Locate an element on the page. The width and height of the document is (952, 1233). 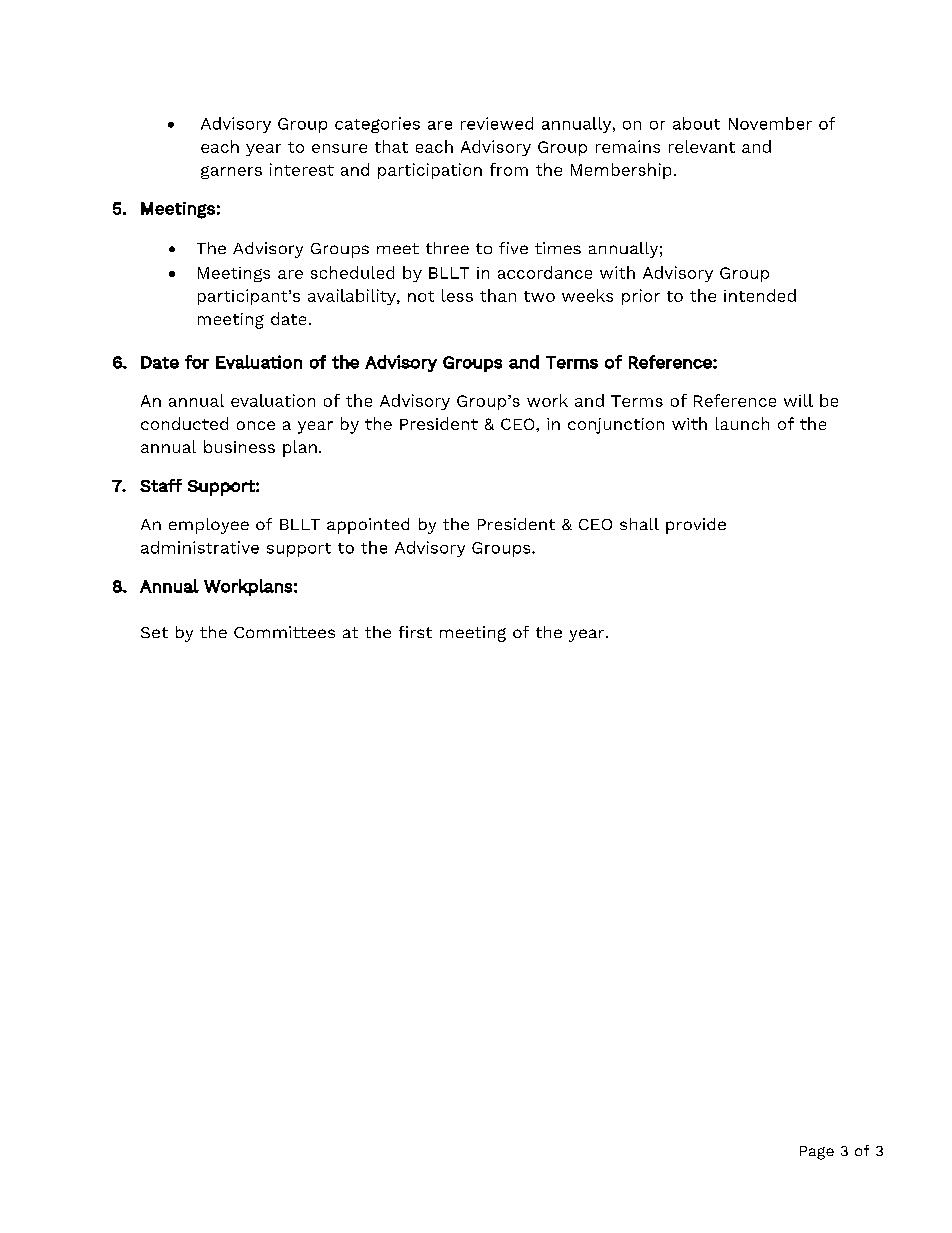
first is located at coordinates (415, 632).
